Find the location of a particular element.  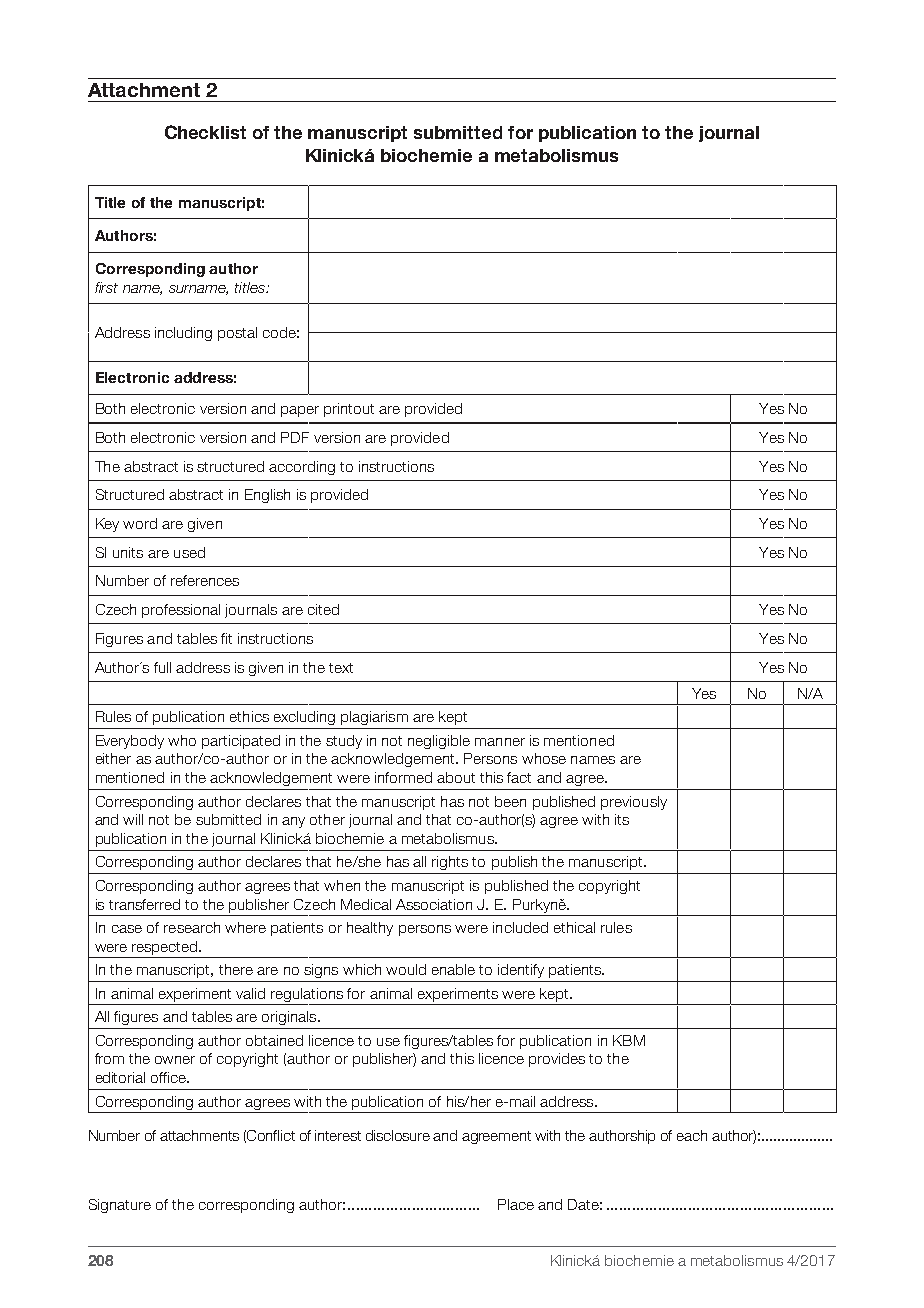

postal is located at coordinates (237, 334).
